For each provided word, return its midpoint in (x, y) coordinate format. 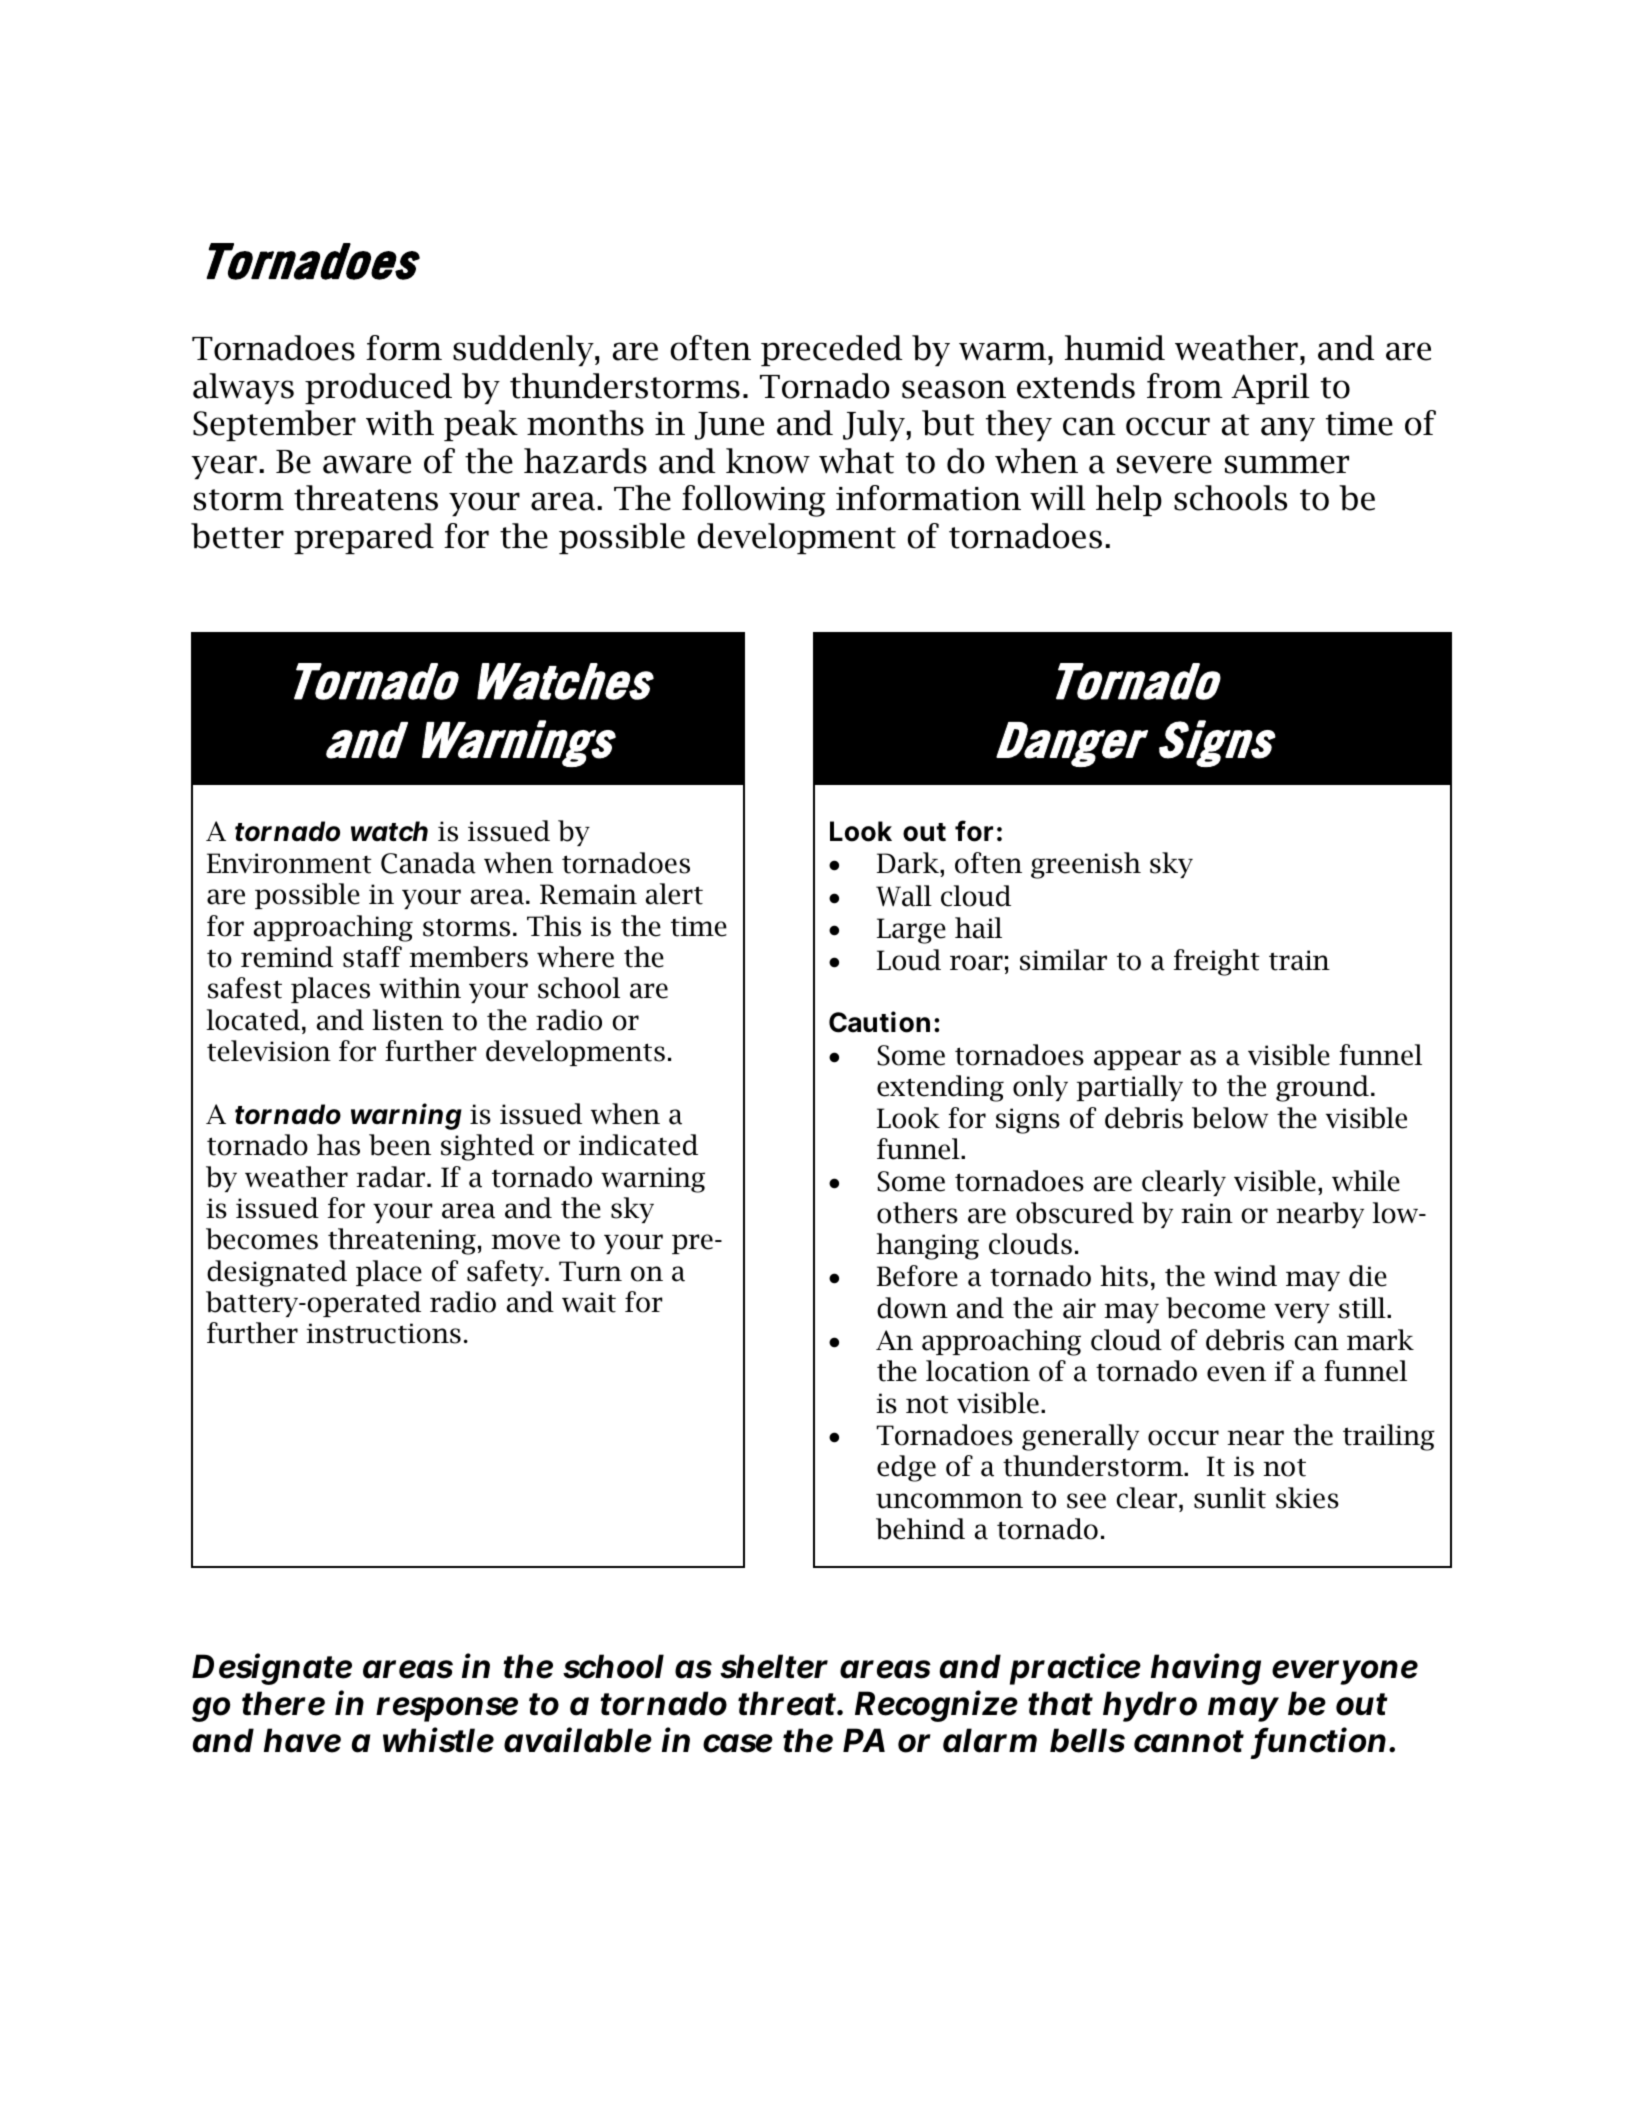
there (283, 1703)
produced (378, 388)
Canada (428, 863)
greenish (1086, 865)
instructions (383, 1333)
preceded (831, 350)
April (1270, 388)
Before (917, 1276)
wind (1245, 1276)
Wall (904, 896)
